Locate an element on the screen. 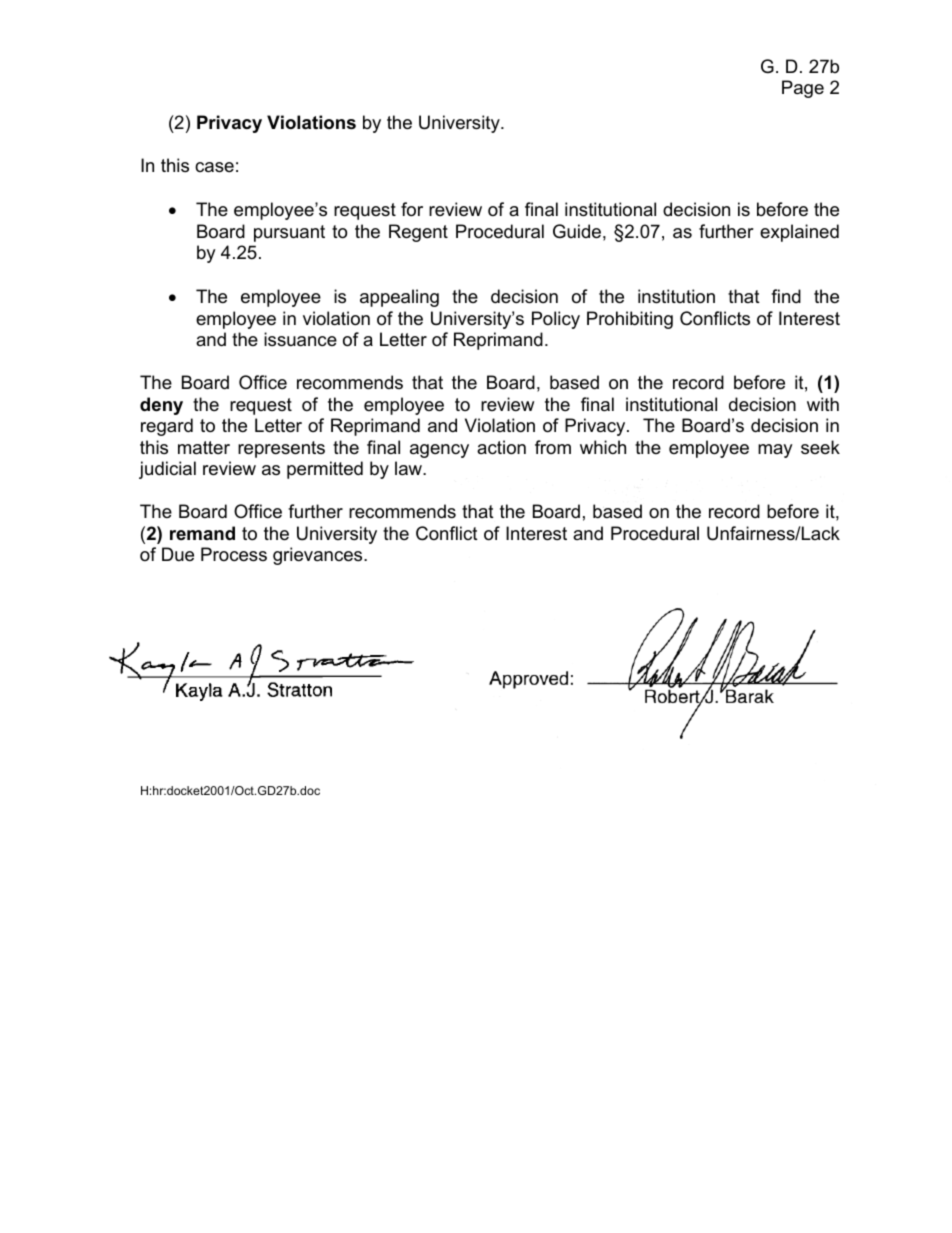 The width and height of the screenshot is (952, 1233). Page is located at coordinates (803, 89).
